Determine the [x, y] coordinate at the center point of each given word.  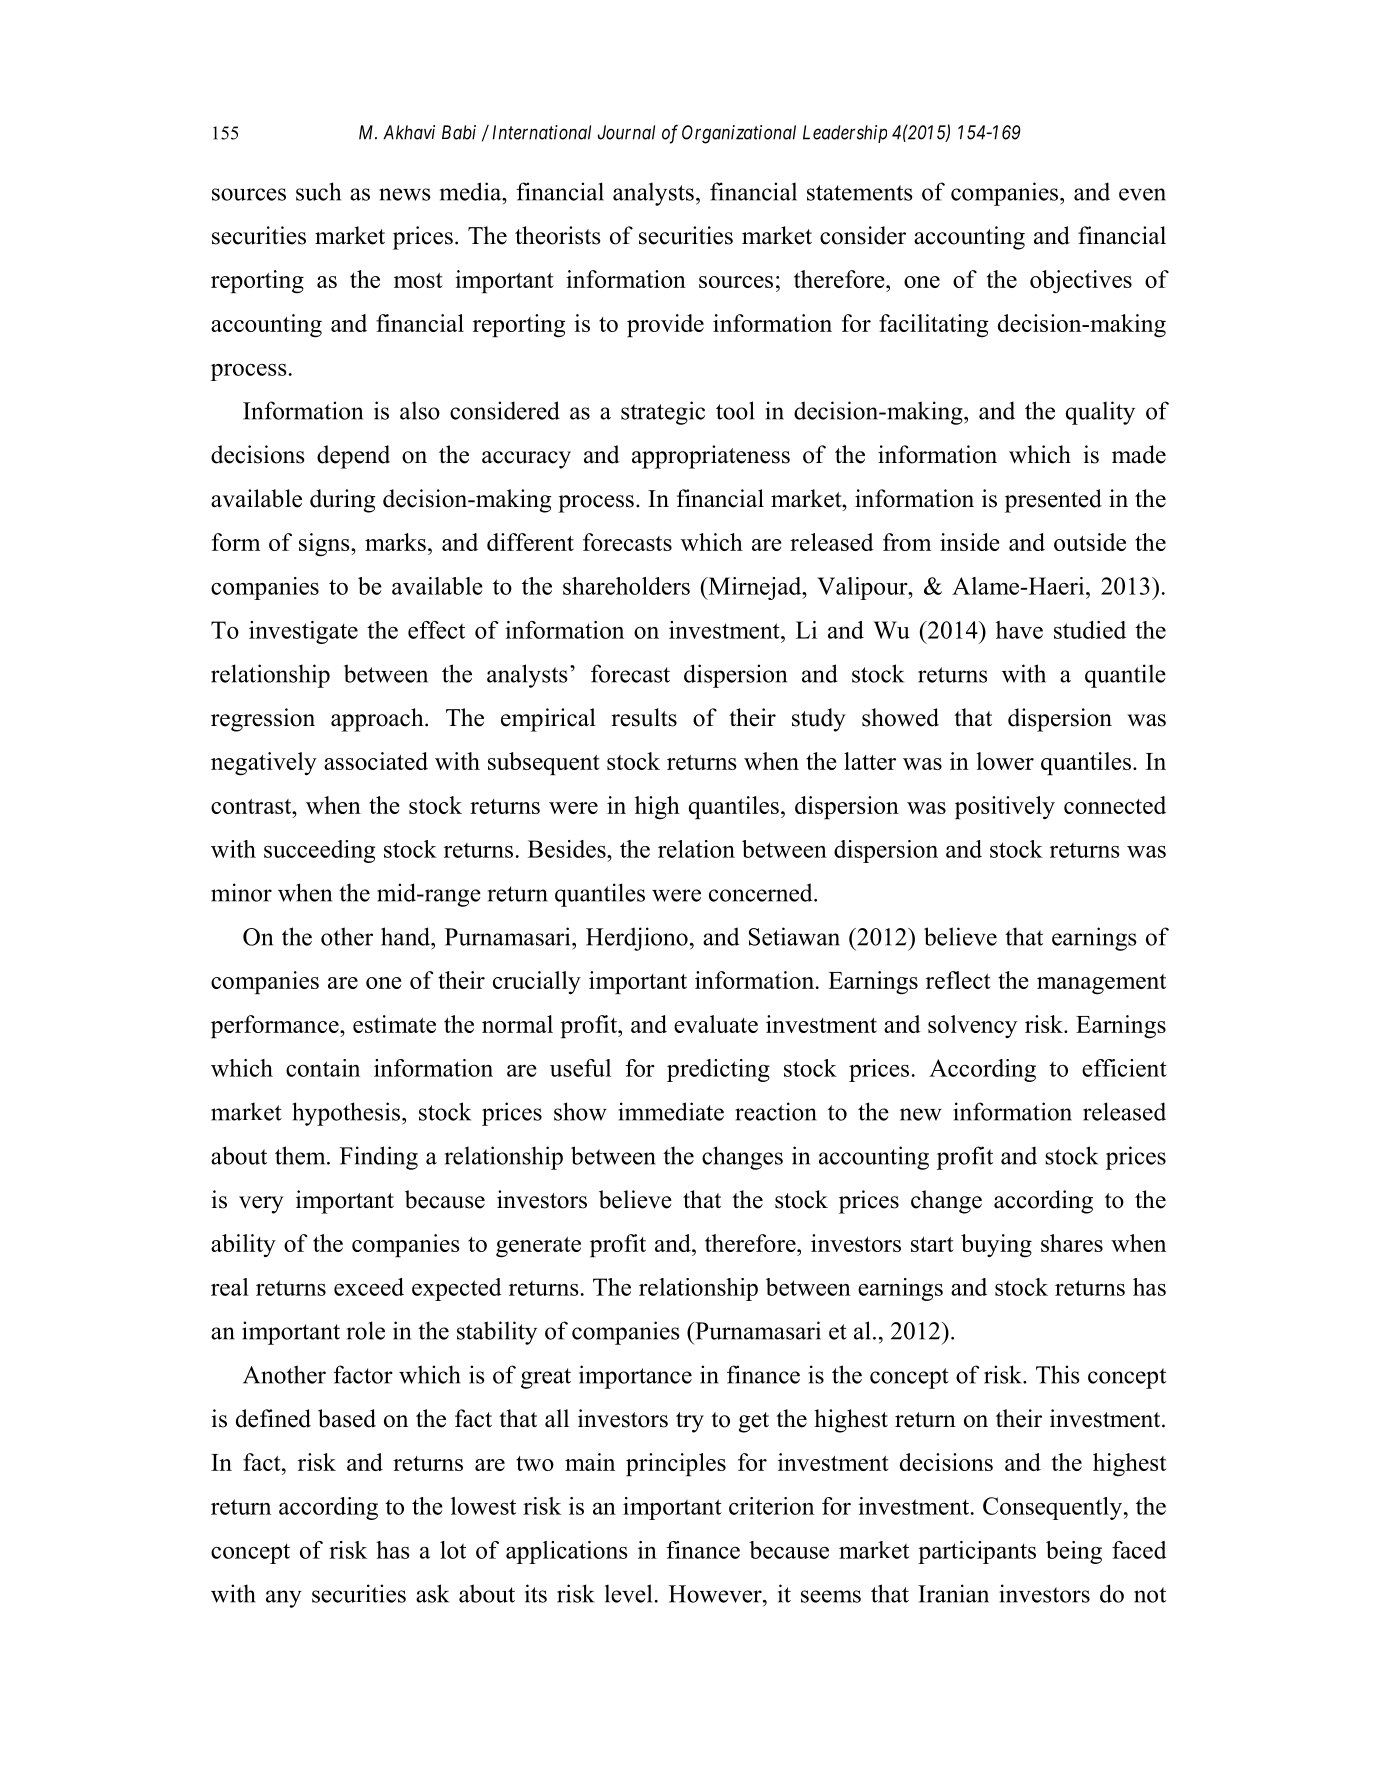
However [716, 1594]
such [318, 191]
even [1142, 194]
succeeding [319, 851]
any [284, 1599]
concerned [762, 892]
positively [1005, 807]
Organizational [739, 134]
